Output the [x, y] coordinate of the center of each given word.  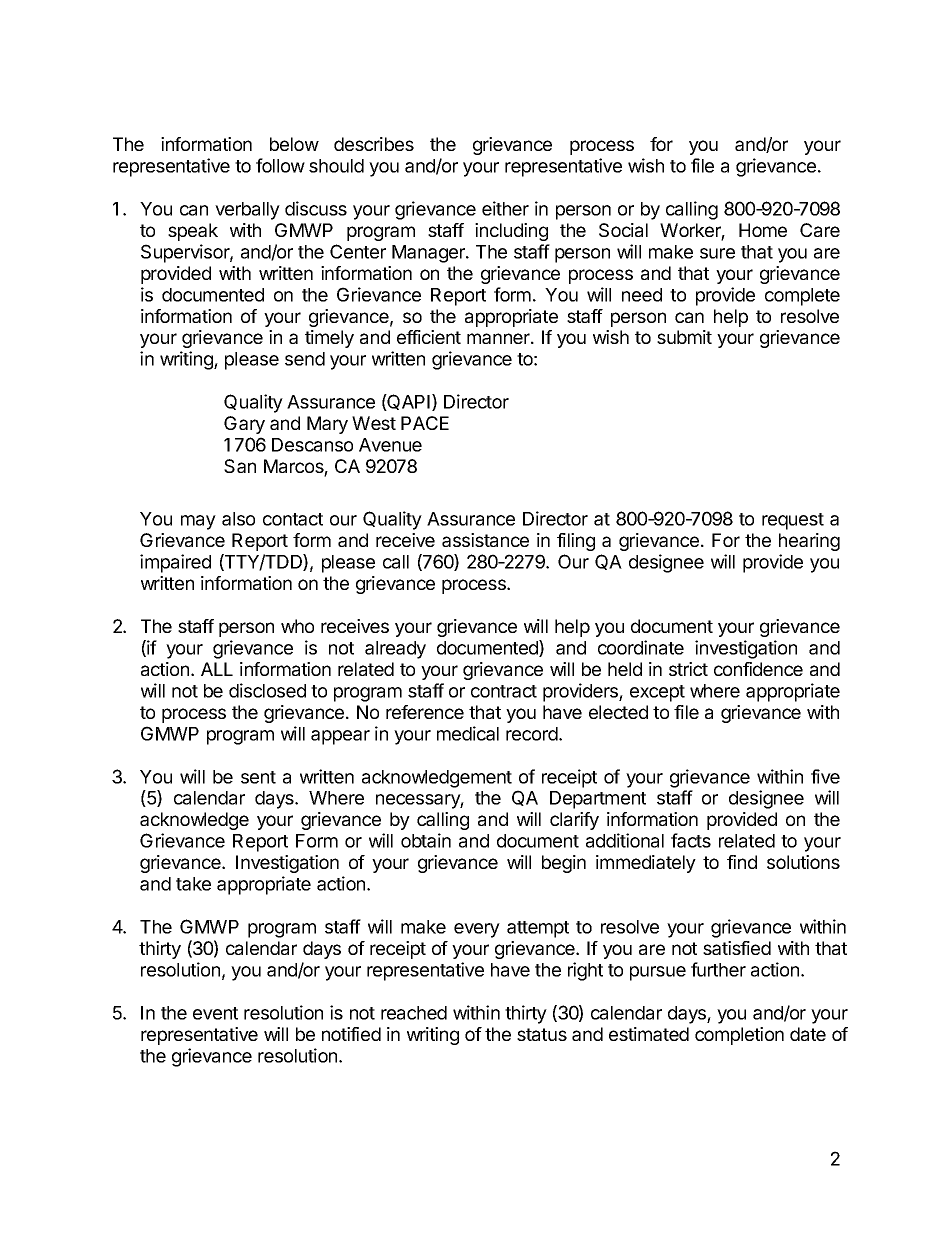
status [542, 1034]
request [793, 521]
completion [739, 1036]
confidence [758, 669]
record [532, 734]
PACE [425, 423]
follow [280, 165]
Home [763, 230]
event [215, 1013]
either [505, 208]
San [240, 466]
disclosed [267, 690]
